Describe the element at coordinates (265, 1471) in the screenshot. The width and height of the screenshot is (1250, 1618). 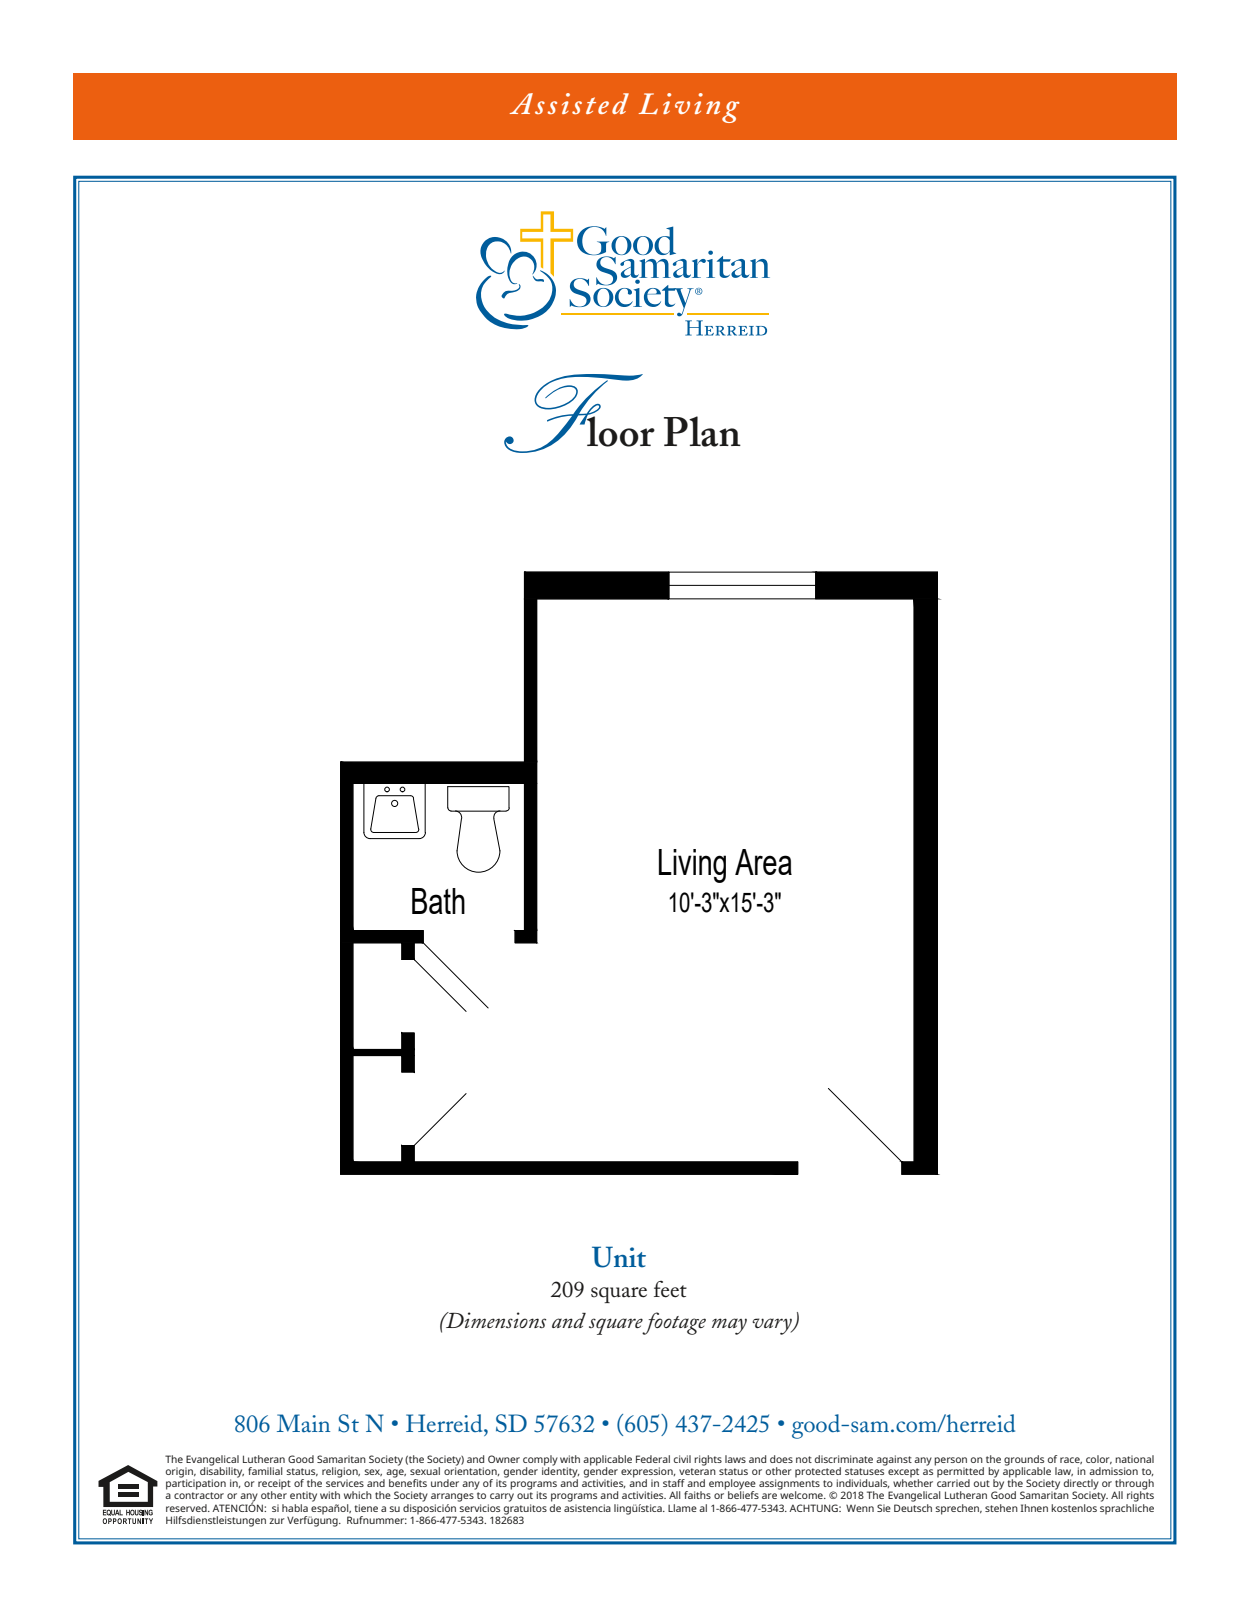
I see `familial` at that location.
